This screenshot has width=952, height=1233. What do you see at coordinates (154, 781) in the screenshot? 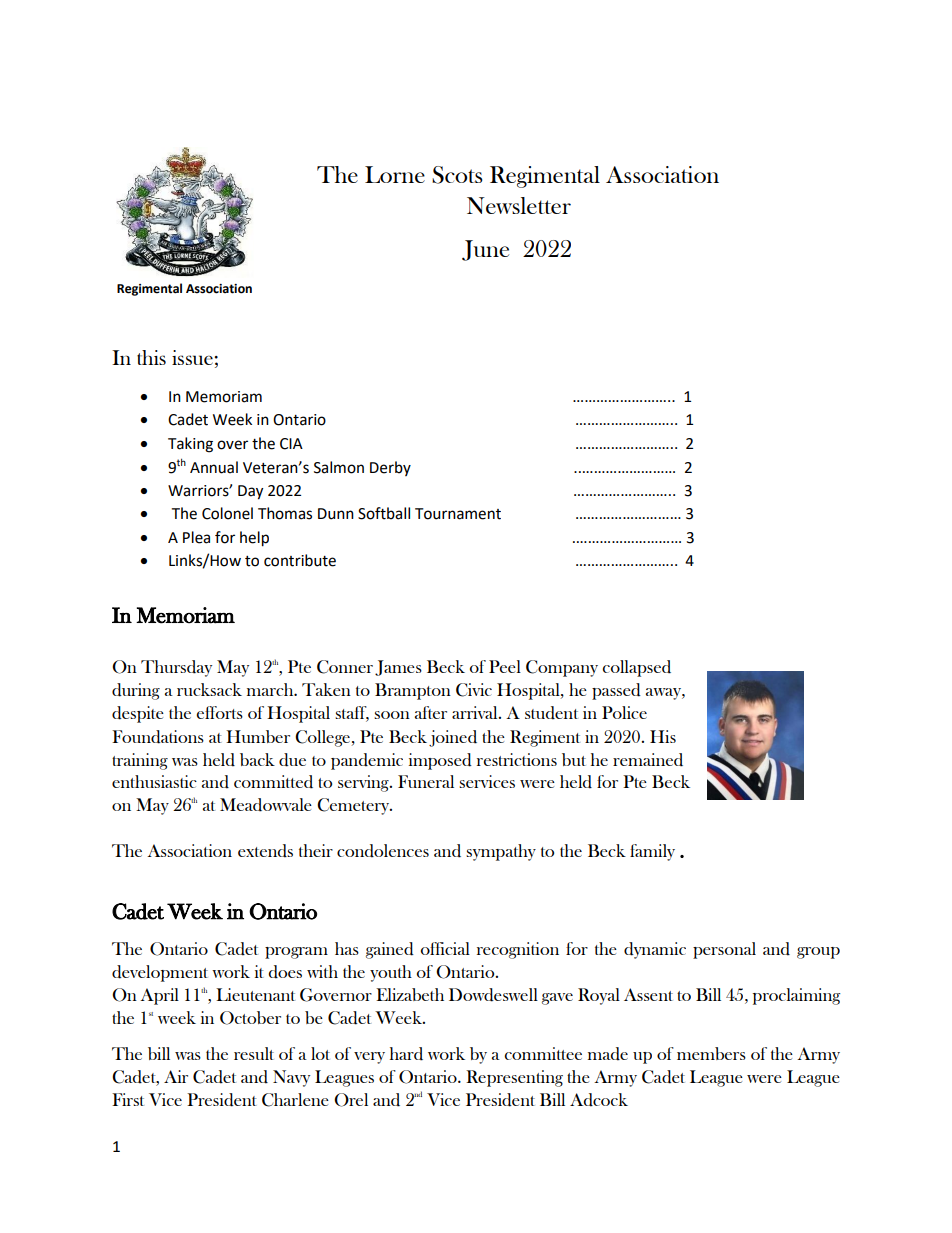
I see `enthusiastic` at bounding box center [154, 781].
